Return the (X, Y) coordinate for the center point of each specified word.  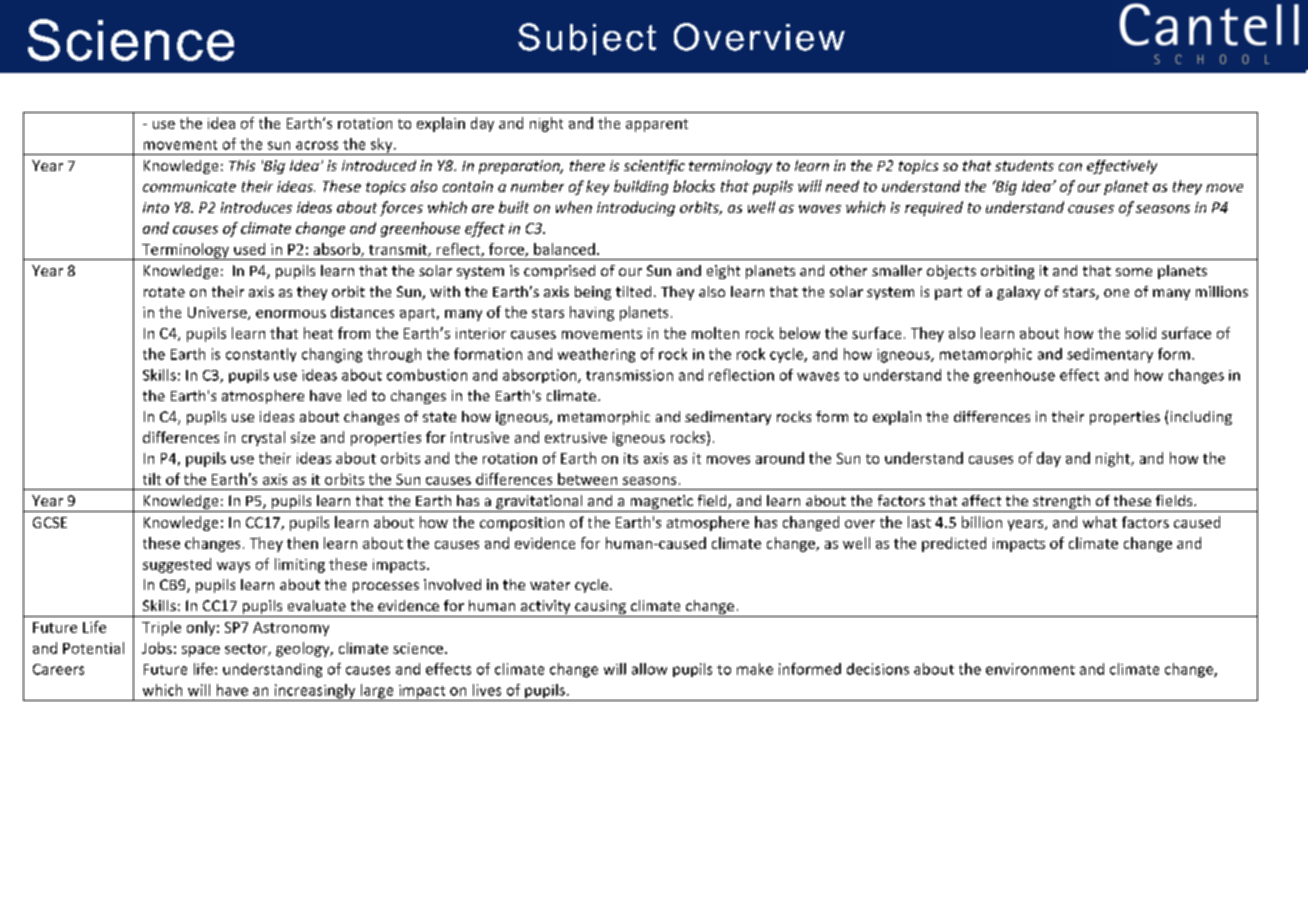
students (1024, 165)
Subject (587, 39)
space (201, 651)
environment (1030, 669)
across (317, 145)
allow (649, 669)
